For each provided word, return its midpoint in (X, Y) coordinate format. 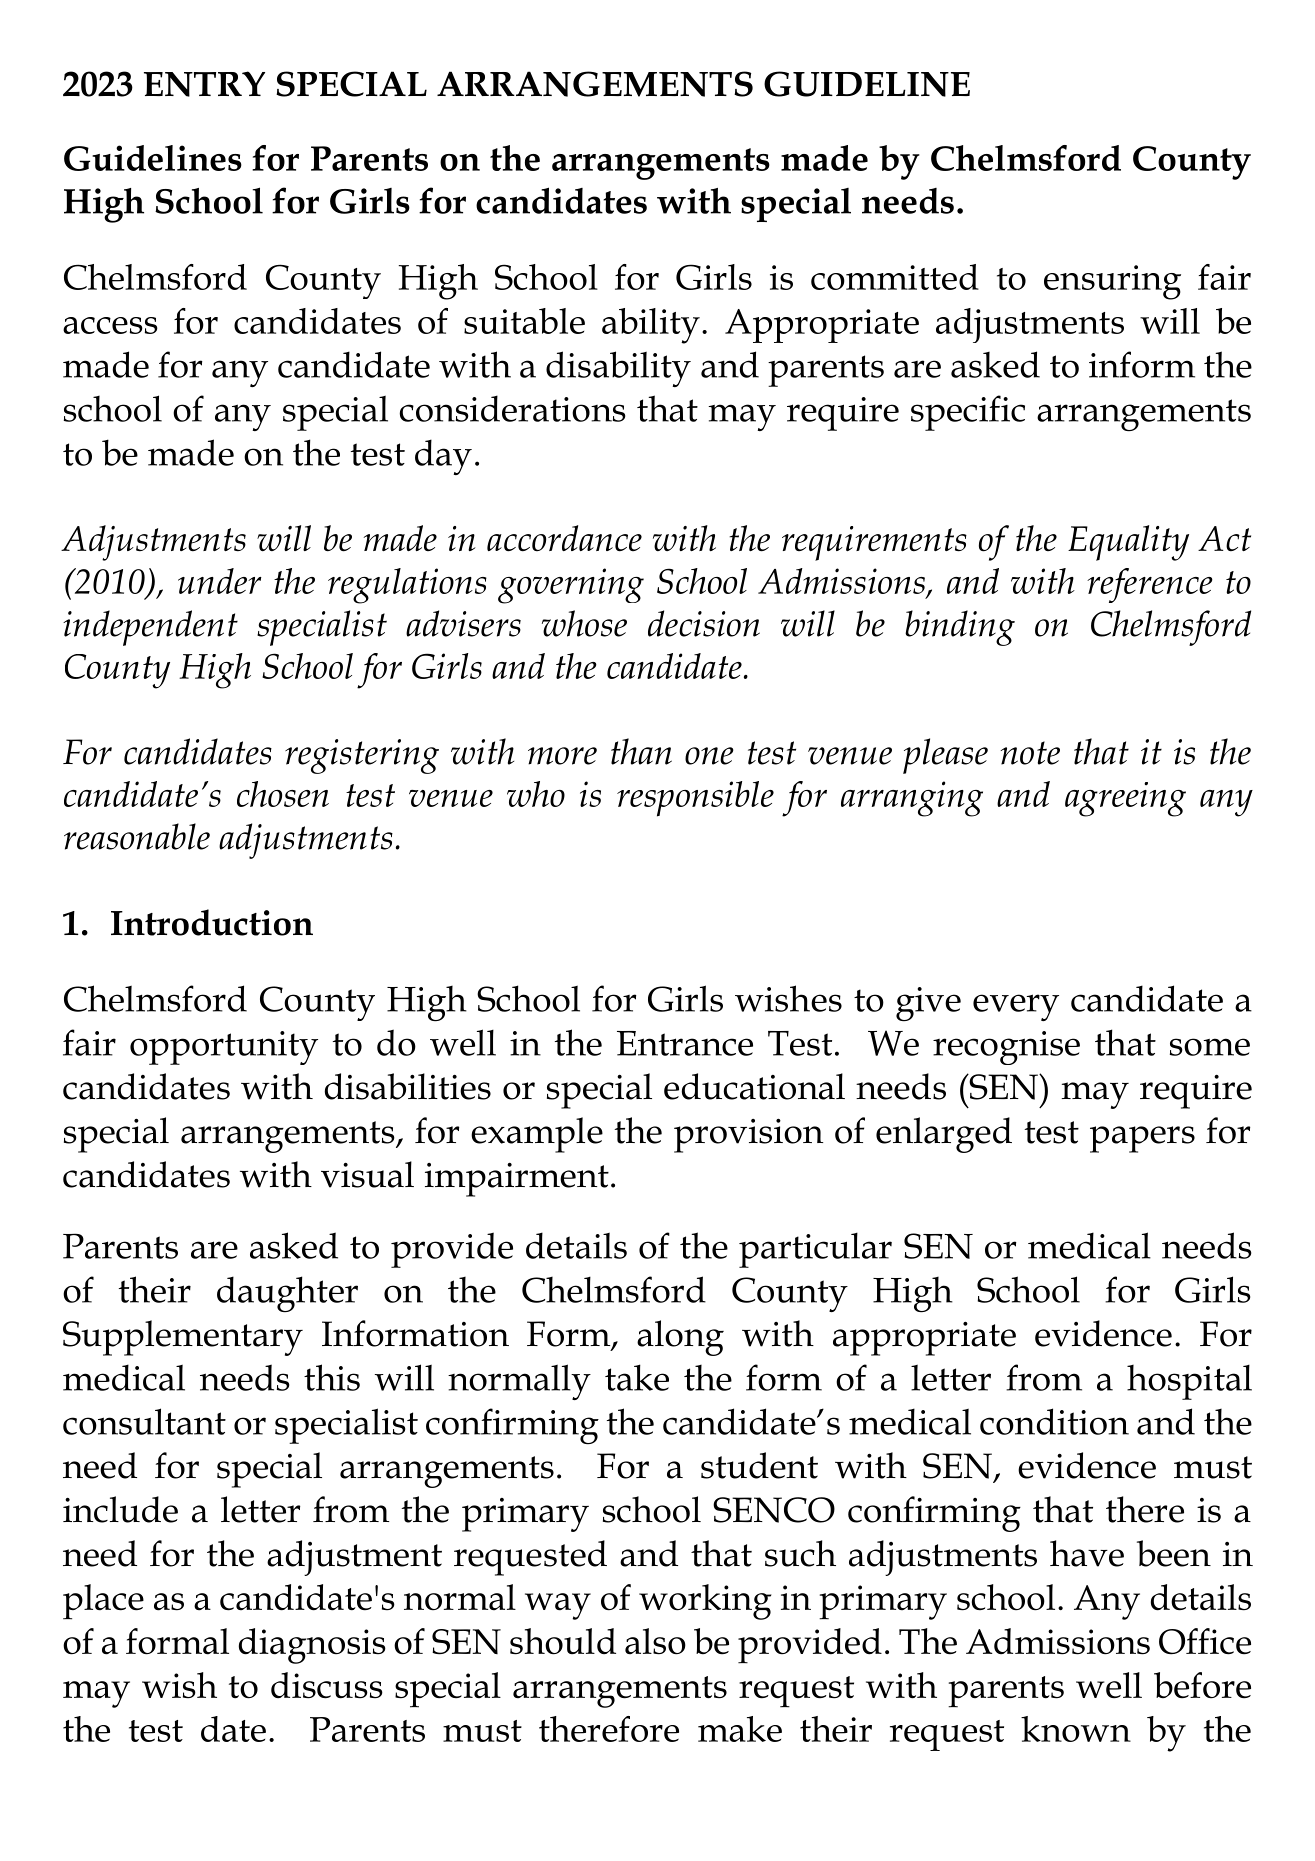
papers (1142, 1139)
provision (748, 1136)
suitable (524, 321)
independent (150, 628)
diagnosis (312, 1646)
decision (704, 623)
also (655, 1641)
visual (367, 1174)
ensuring (1112, 282)
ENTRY (204, 84)
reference (1150, 585)
